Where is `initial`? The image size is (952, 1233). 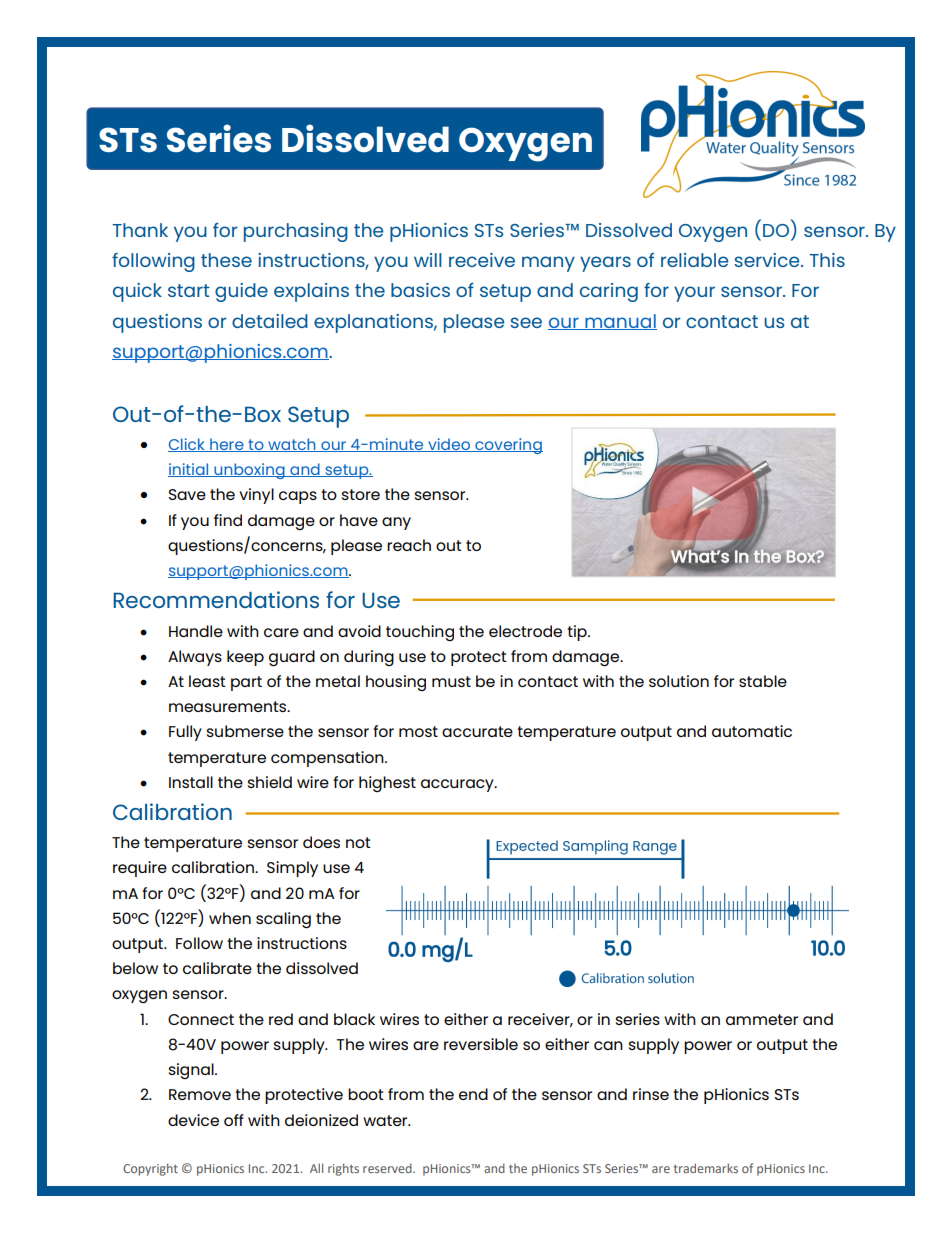 initial is located at coordinates (189, 470).
